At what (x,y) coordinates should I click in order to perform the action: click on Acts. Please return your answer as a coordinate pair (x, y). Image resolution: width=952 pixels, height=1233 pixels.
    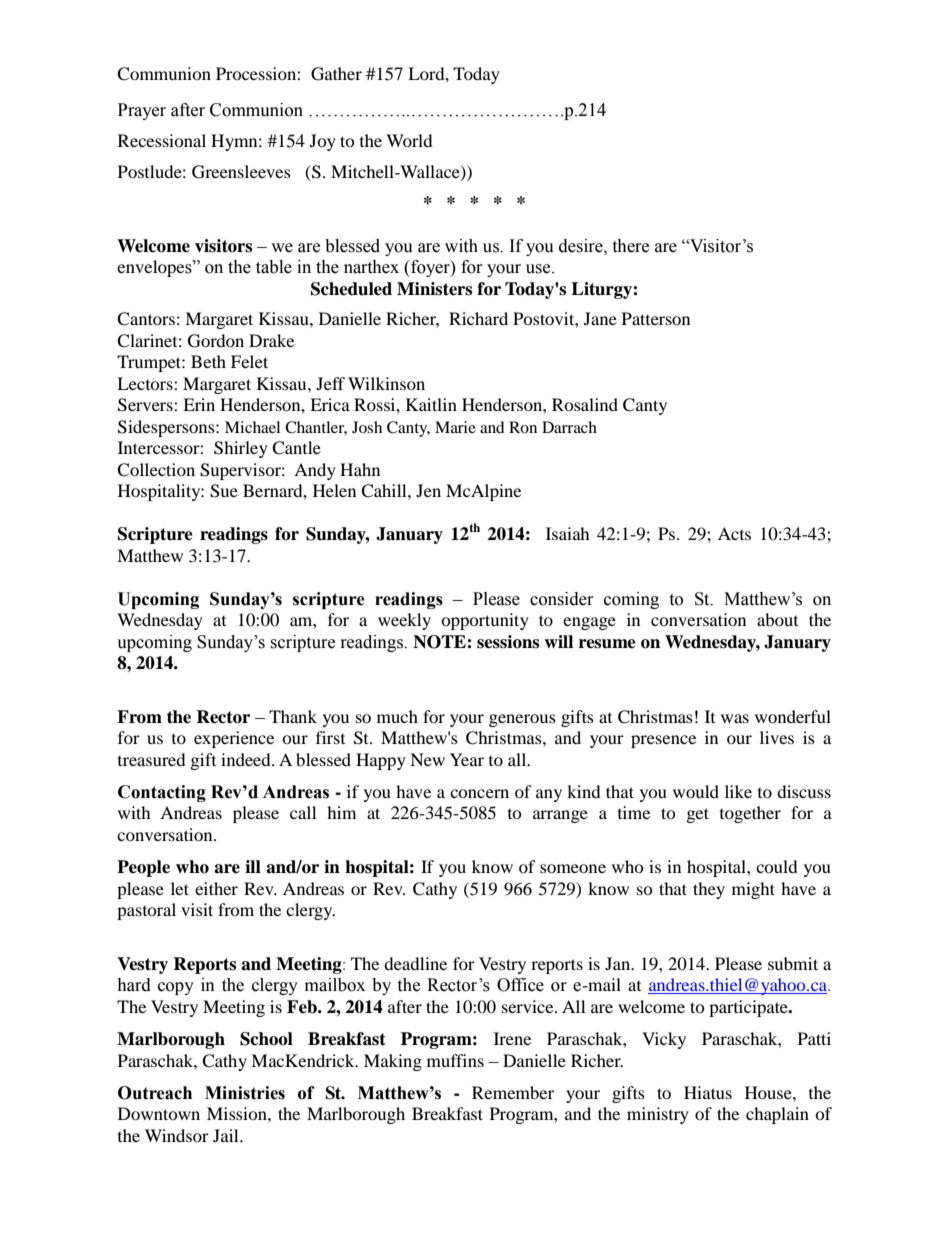
    Looking at the image, I should click on (734, 533).
